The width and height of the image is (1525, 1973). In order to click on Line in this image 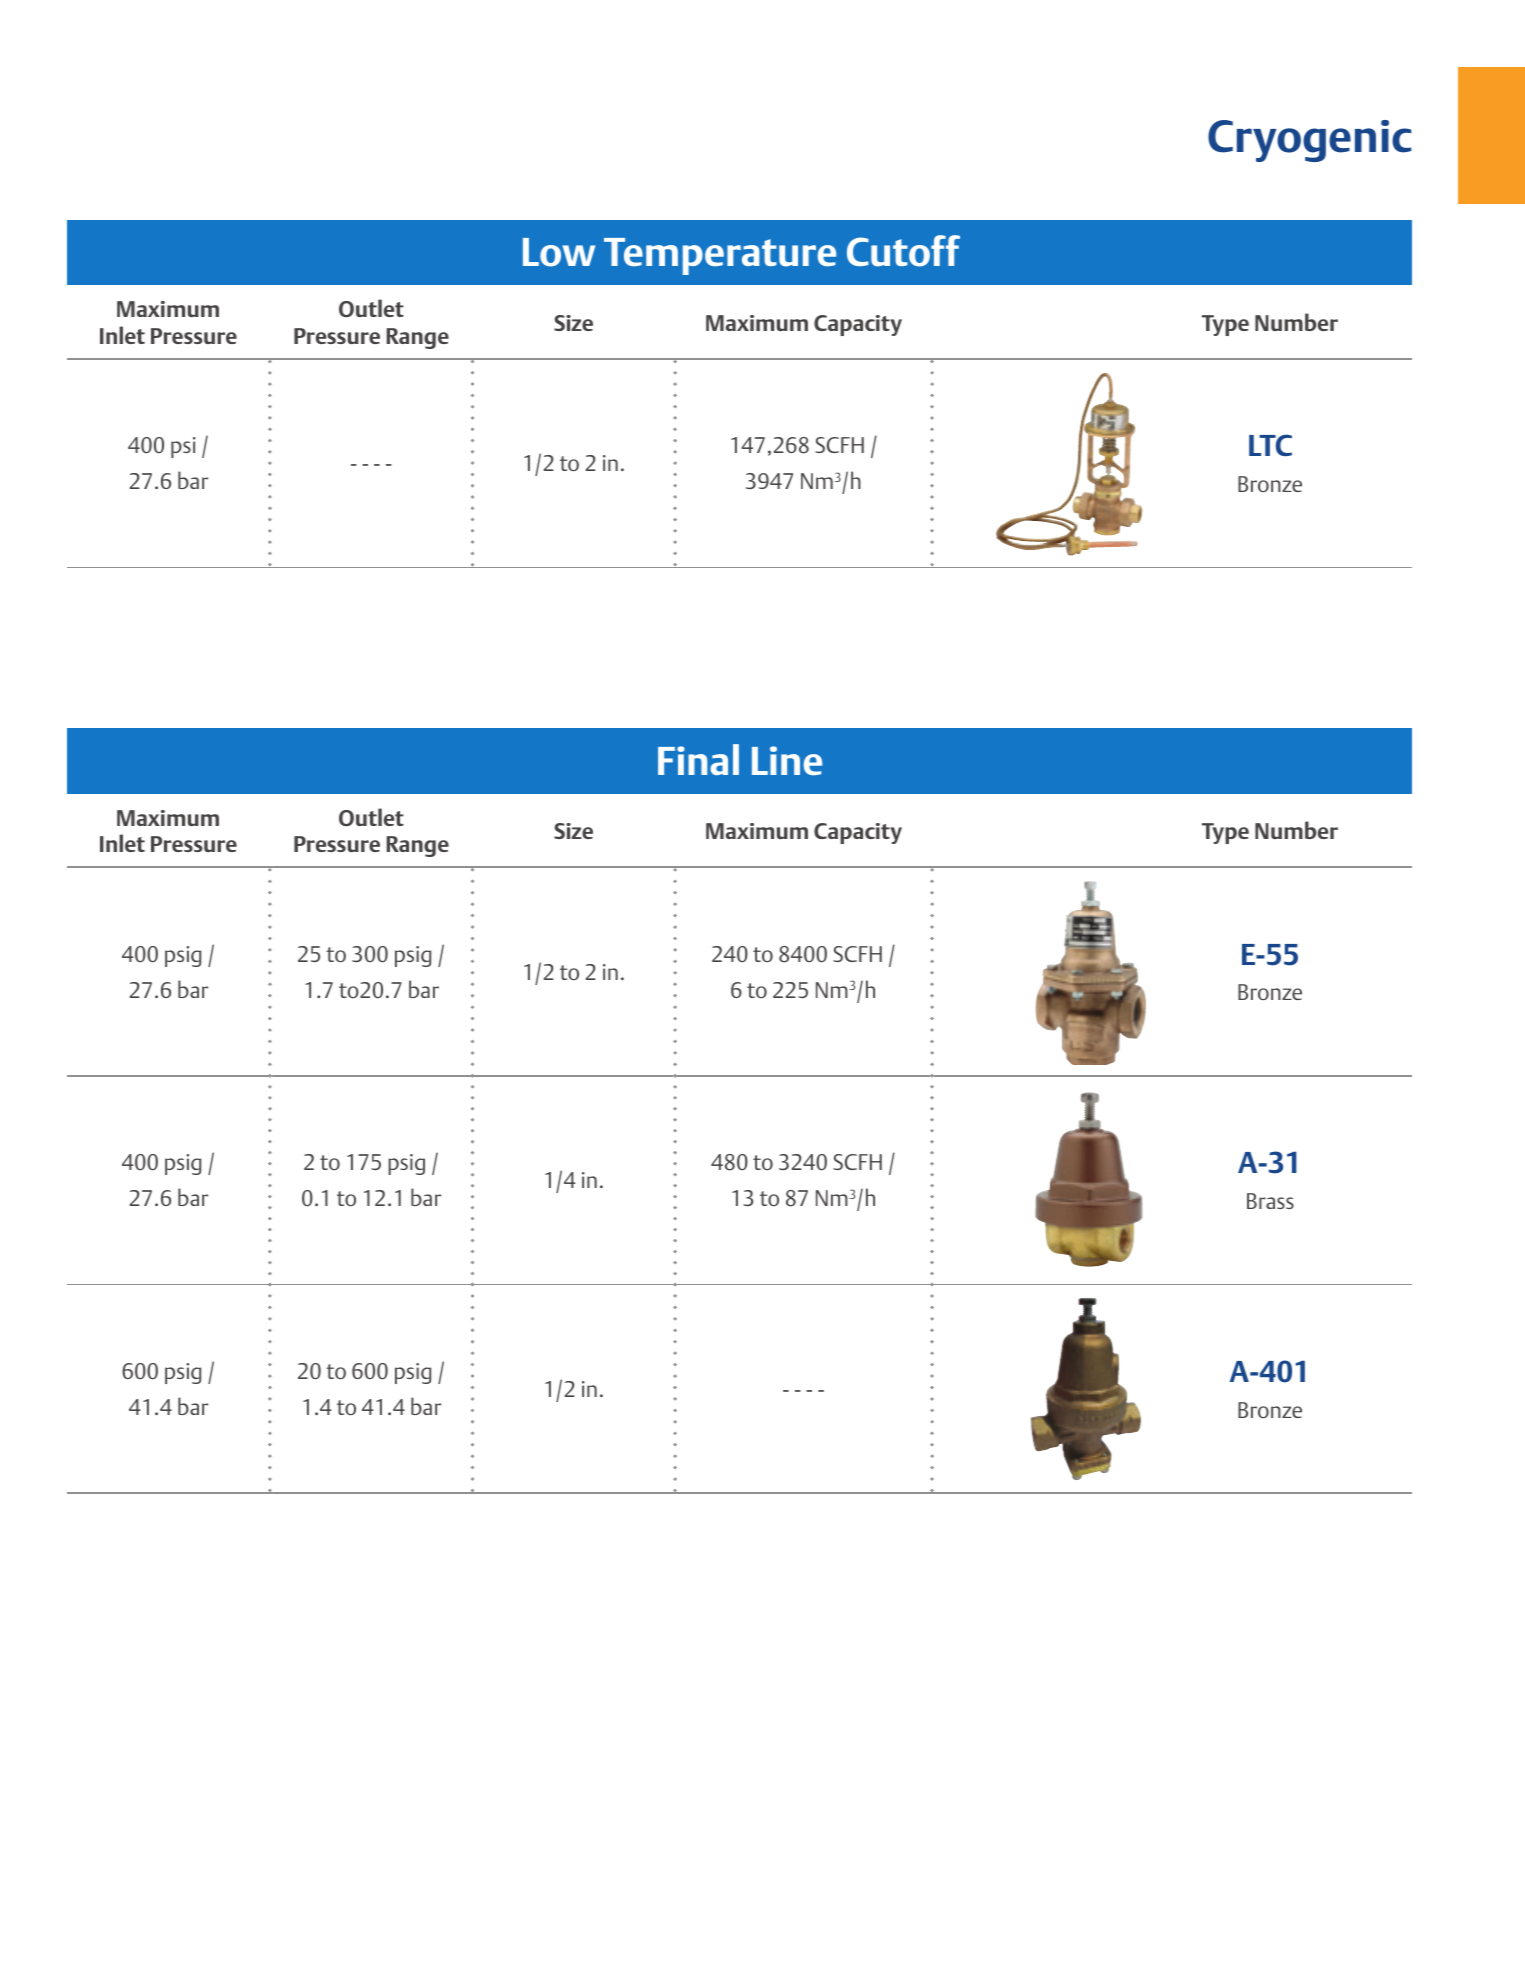, I will do `click(787, 761)`.
